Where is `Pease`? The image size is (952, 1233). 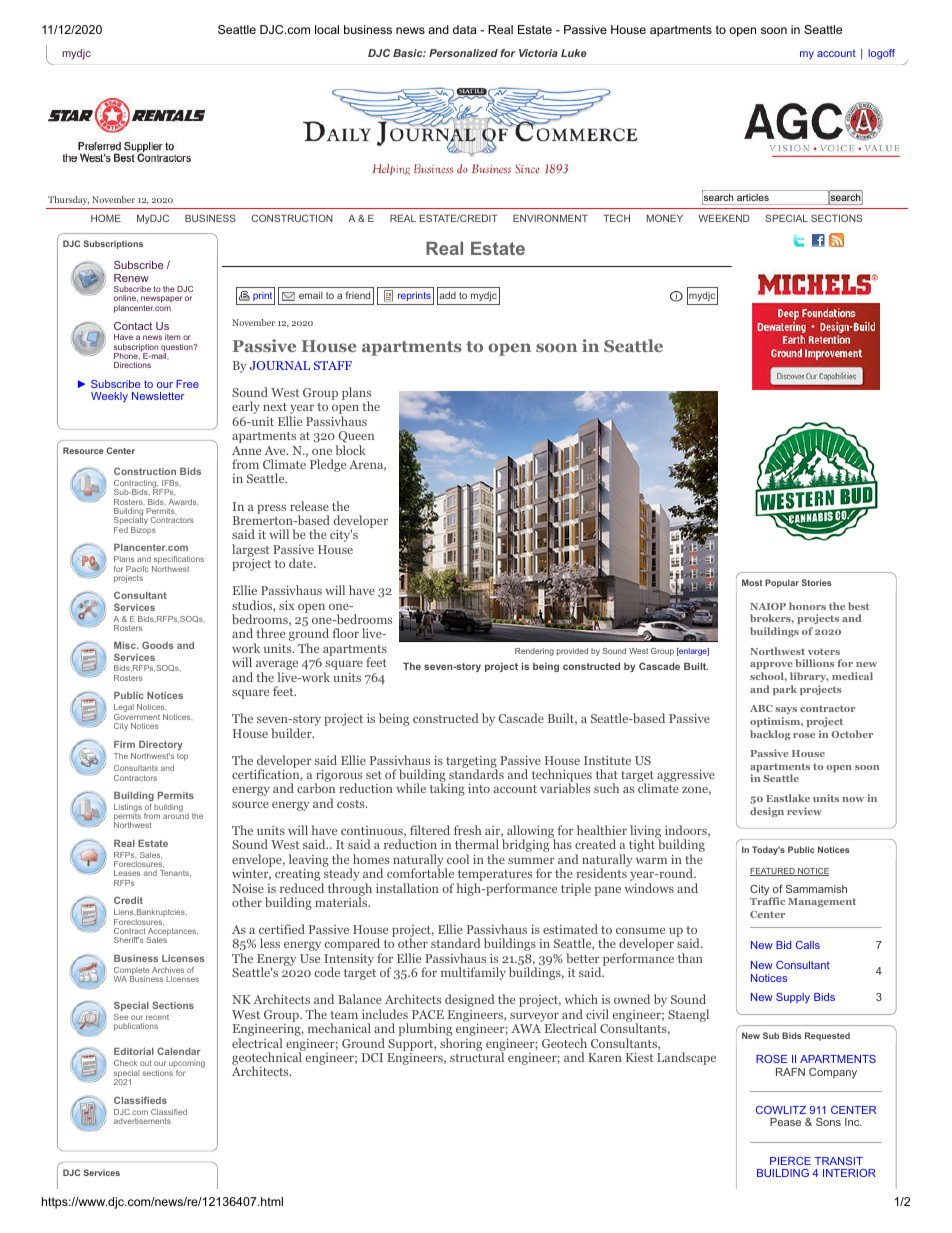
Pease is located at coordinates (785, 1122).
